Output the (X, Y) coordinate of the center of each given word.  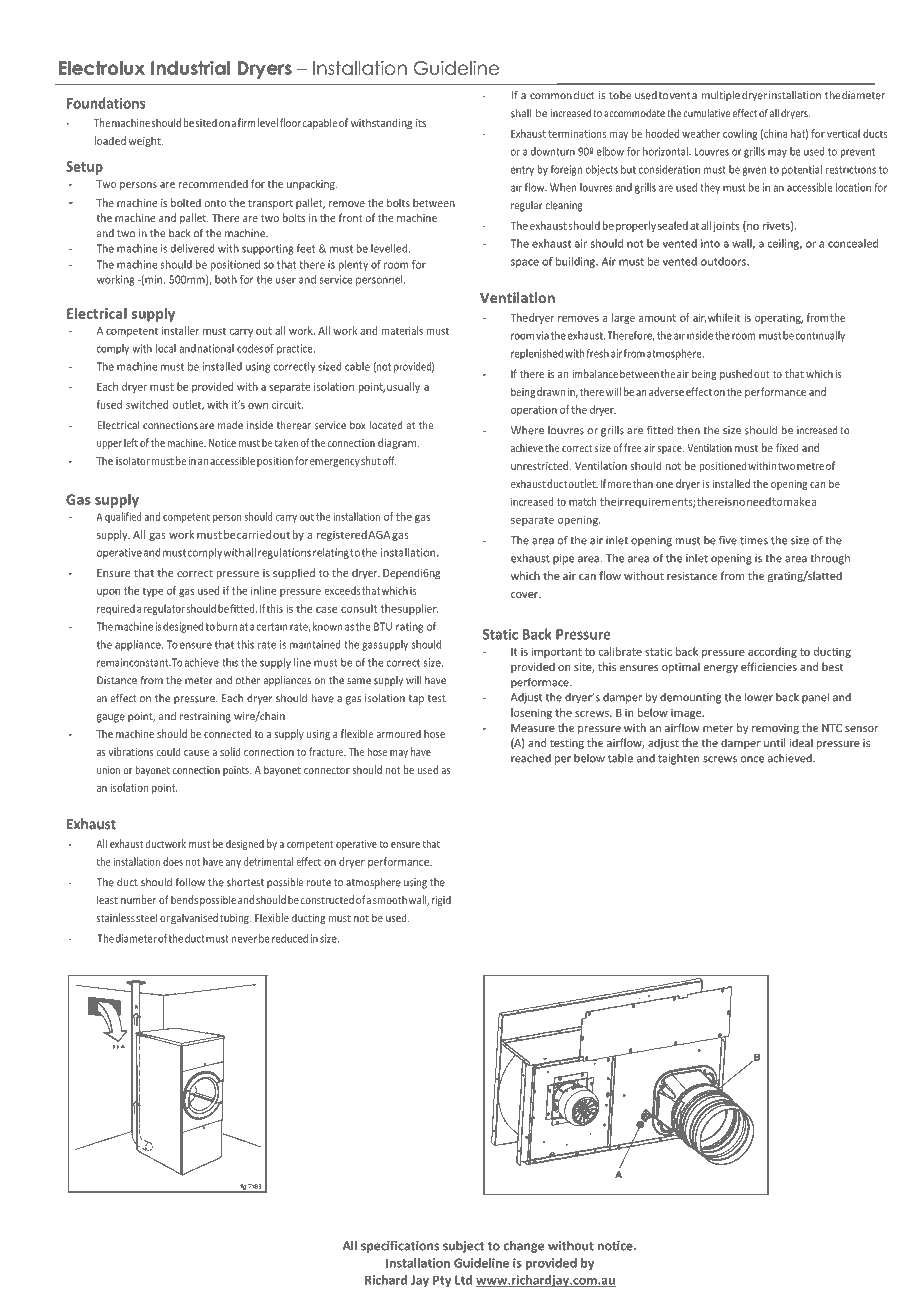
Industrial (190, 68)
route (319, 883)
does (173, 861)
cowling (740, 134)
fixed (787, 447)
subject (463, 1246)
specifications (400, 1246)
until (774, 742)
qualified (123, 517)
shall (521, 113)
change (523, 1247)
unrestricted (541, 465)
